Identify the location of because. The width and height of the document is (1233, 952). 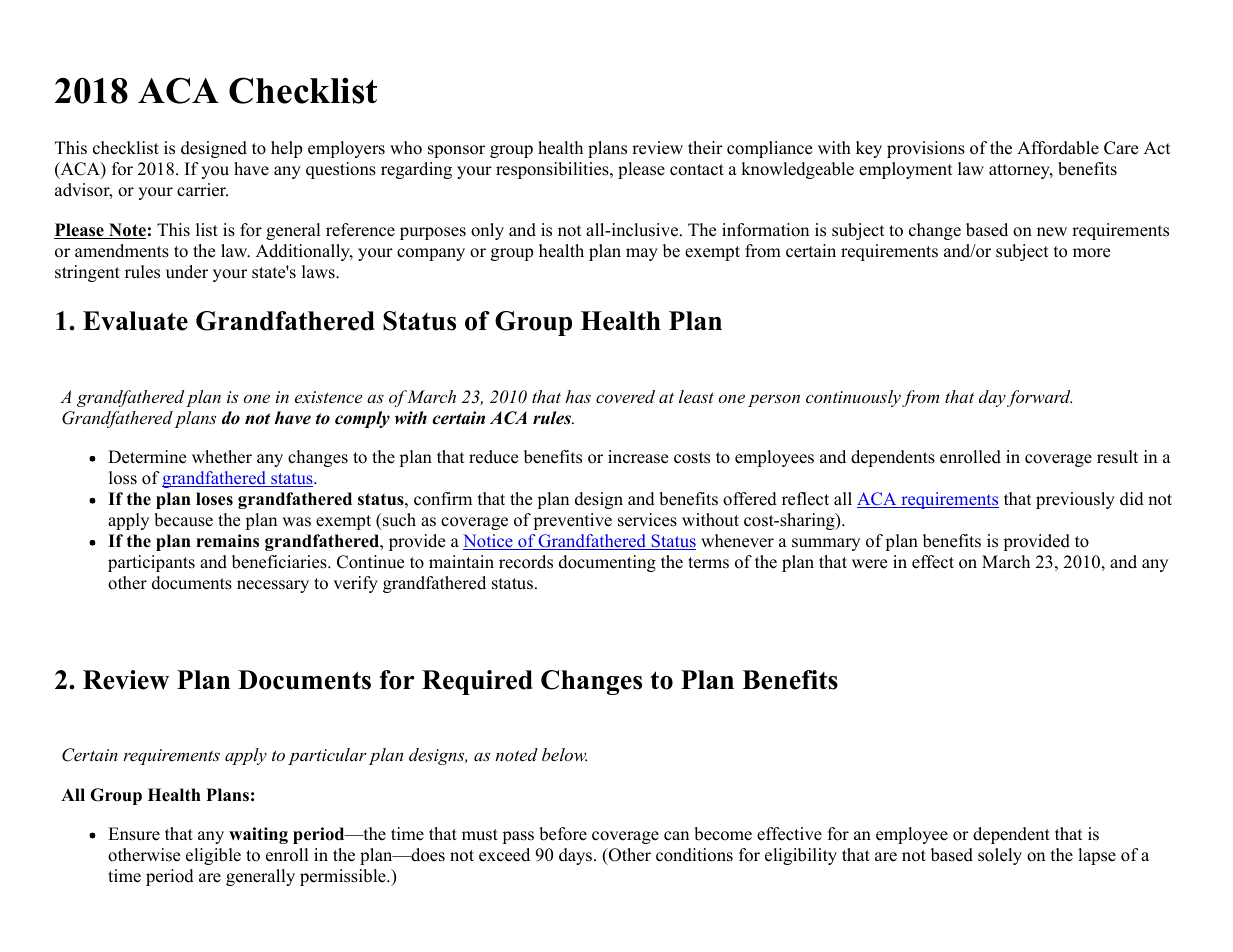
(183, 520).
